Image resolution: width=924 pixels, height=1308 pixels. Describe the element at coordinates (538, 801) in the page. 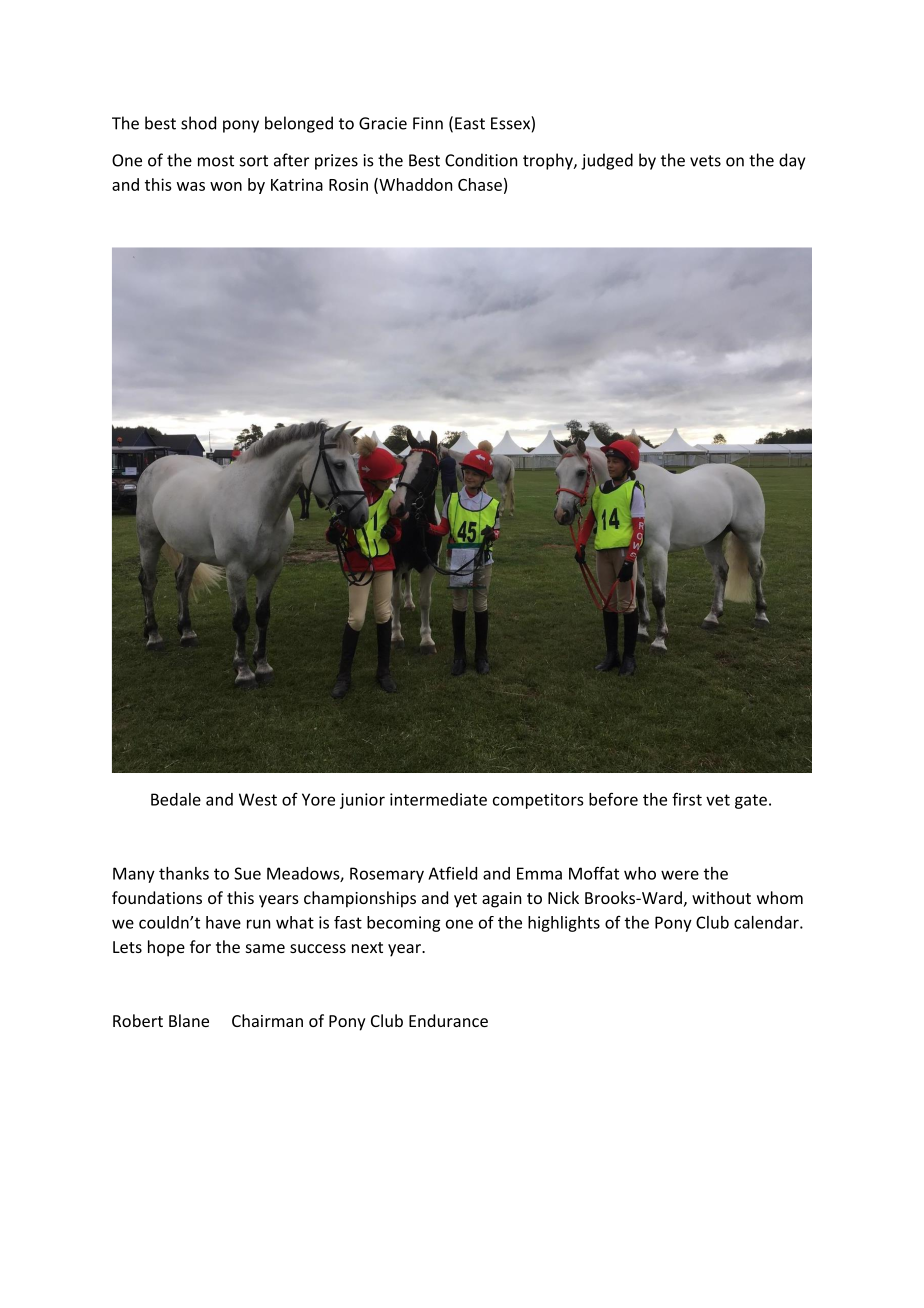

I see `competitors` at that location.
